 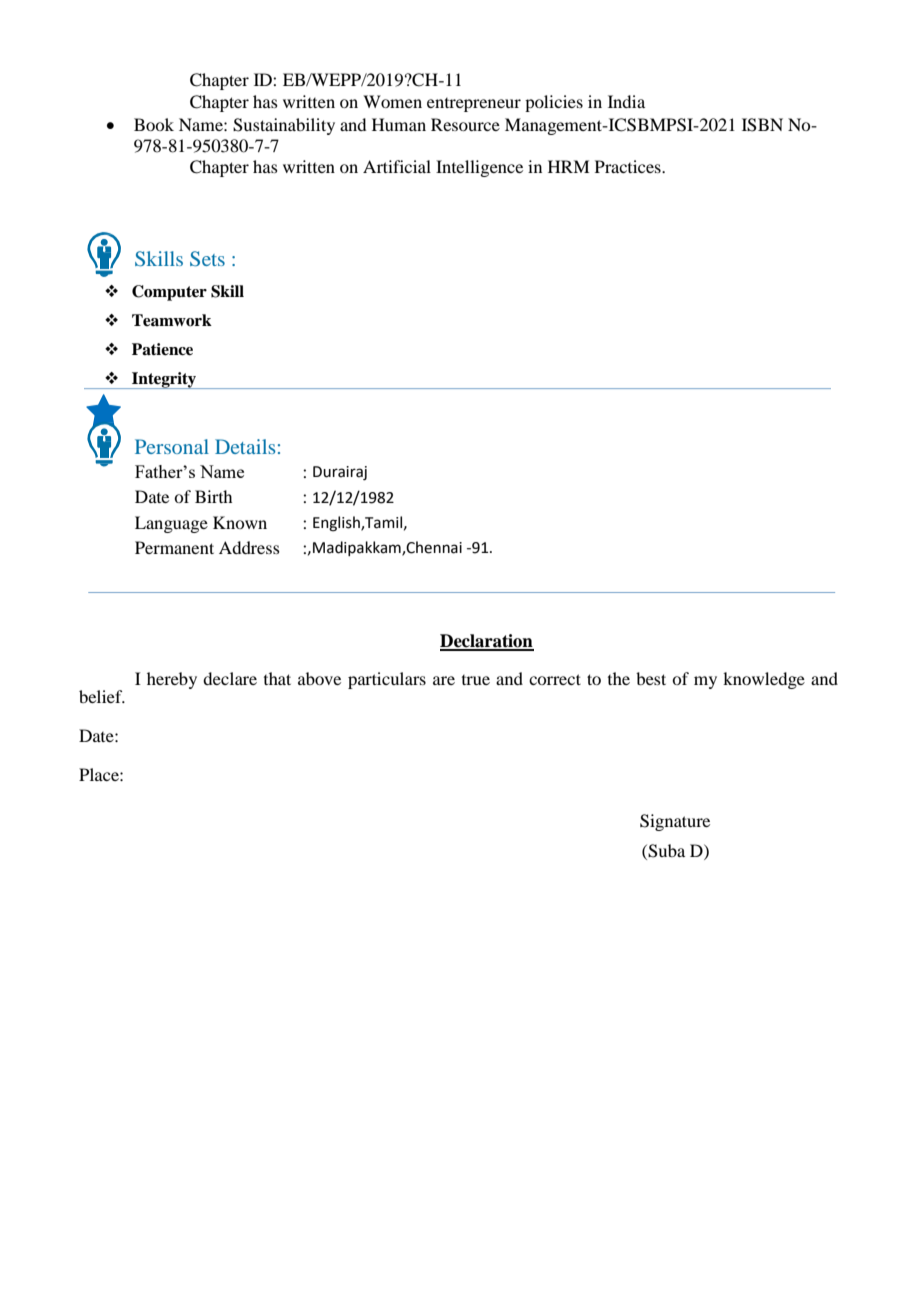 I want to click on India, so click(x=626, y=101).
